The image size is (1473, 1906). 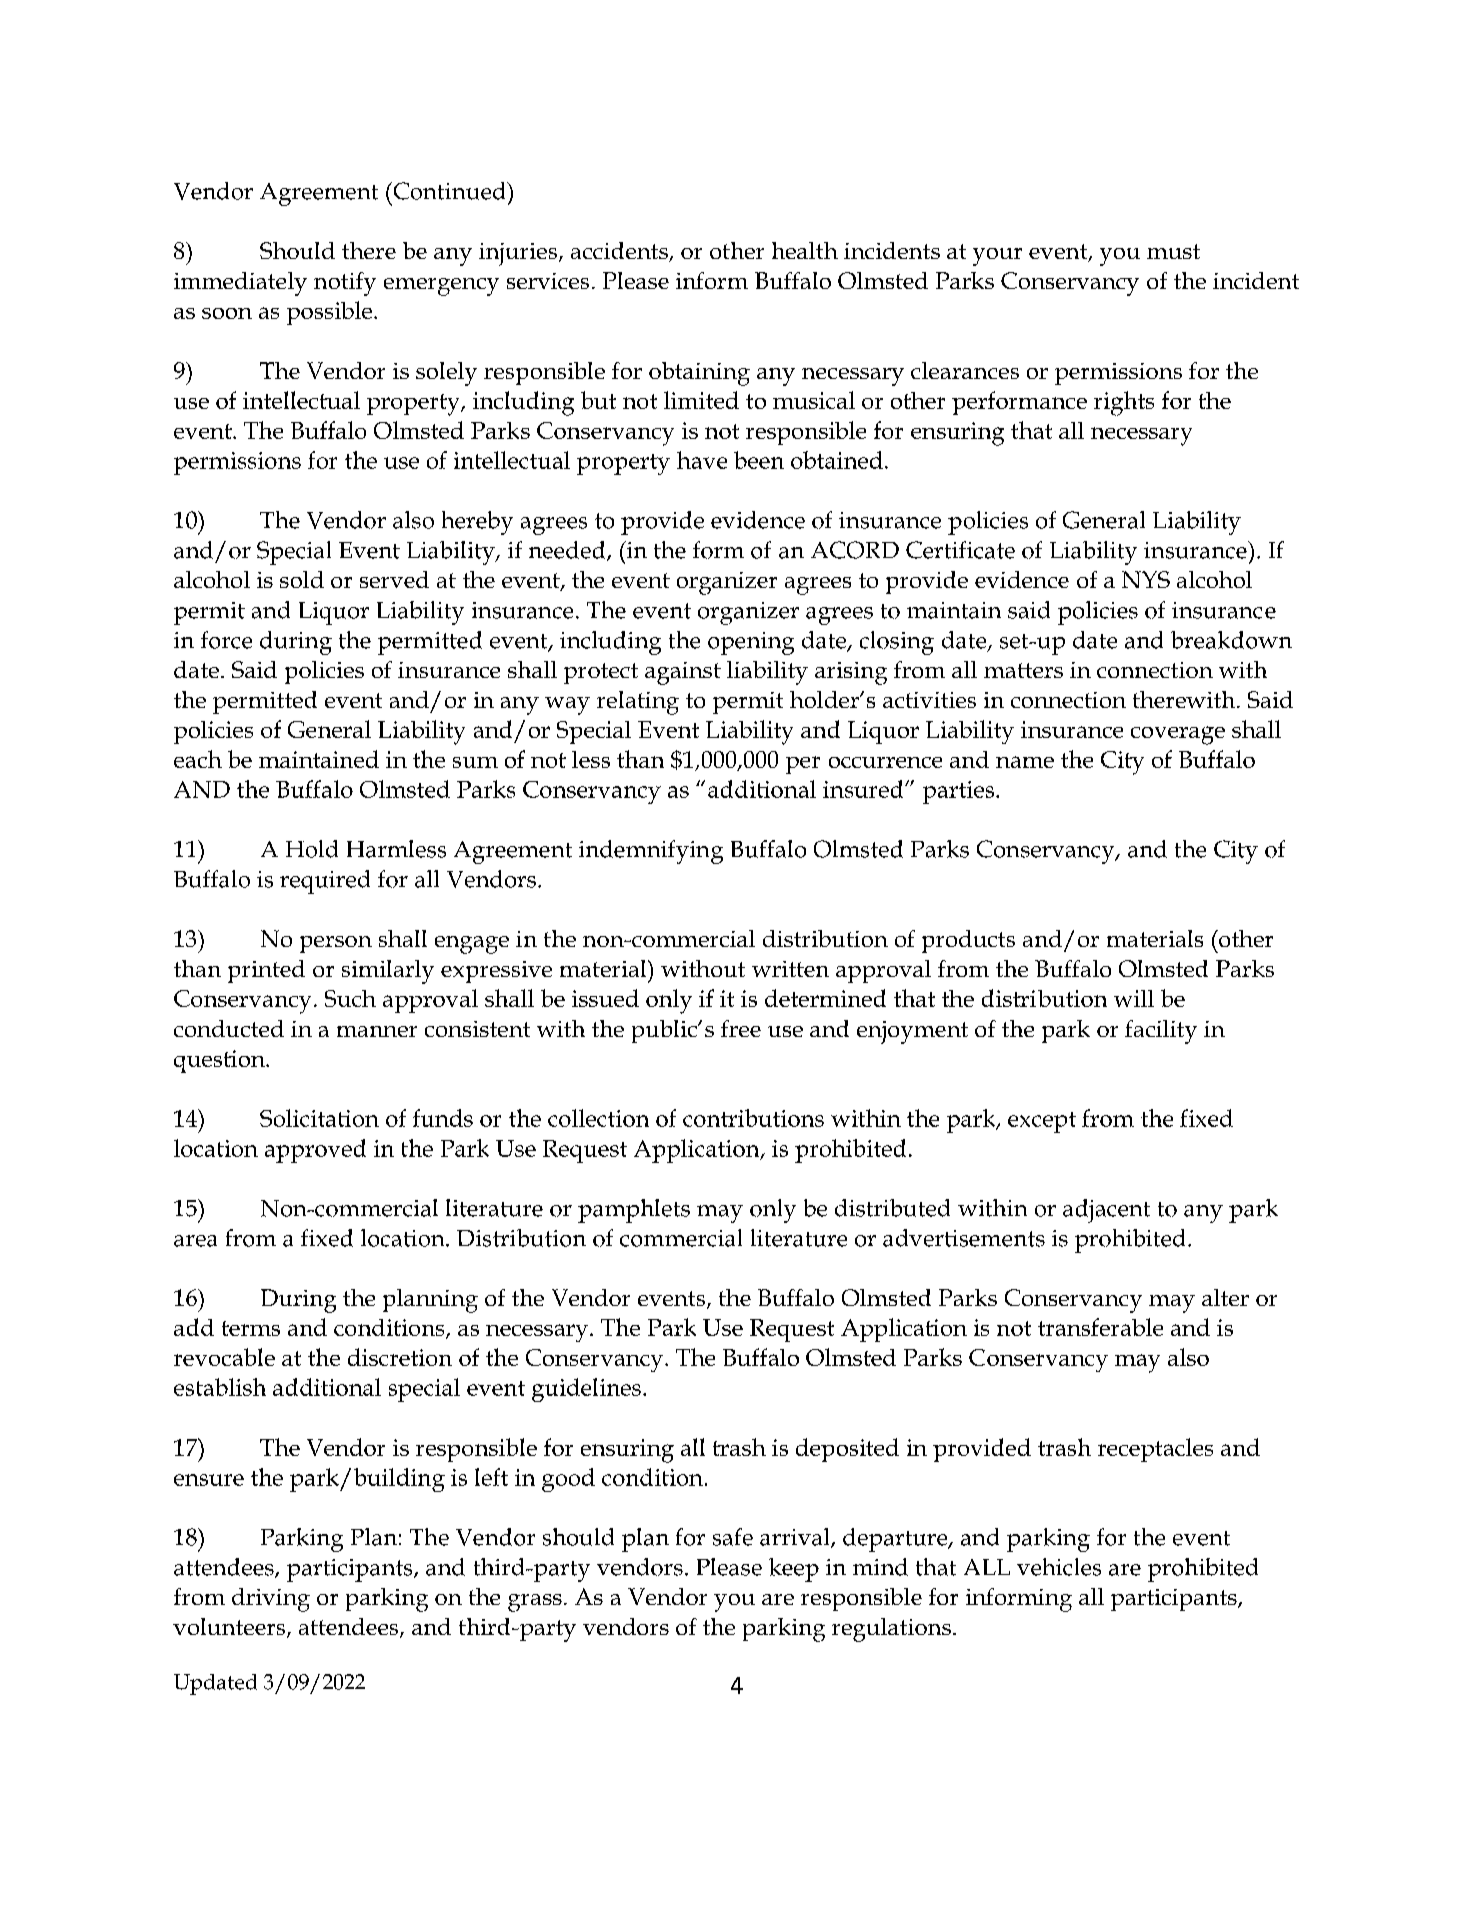 What do you see at coordinates (1059, 1567) in the screenshot?
I see `vehicles` at bounding box center [1059, 1567].
